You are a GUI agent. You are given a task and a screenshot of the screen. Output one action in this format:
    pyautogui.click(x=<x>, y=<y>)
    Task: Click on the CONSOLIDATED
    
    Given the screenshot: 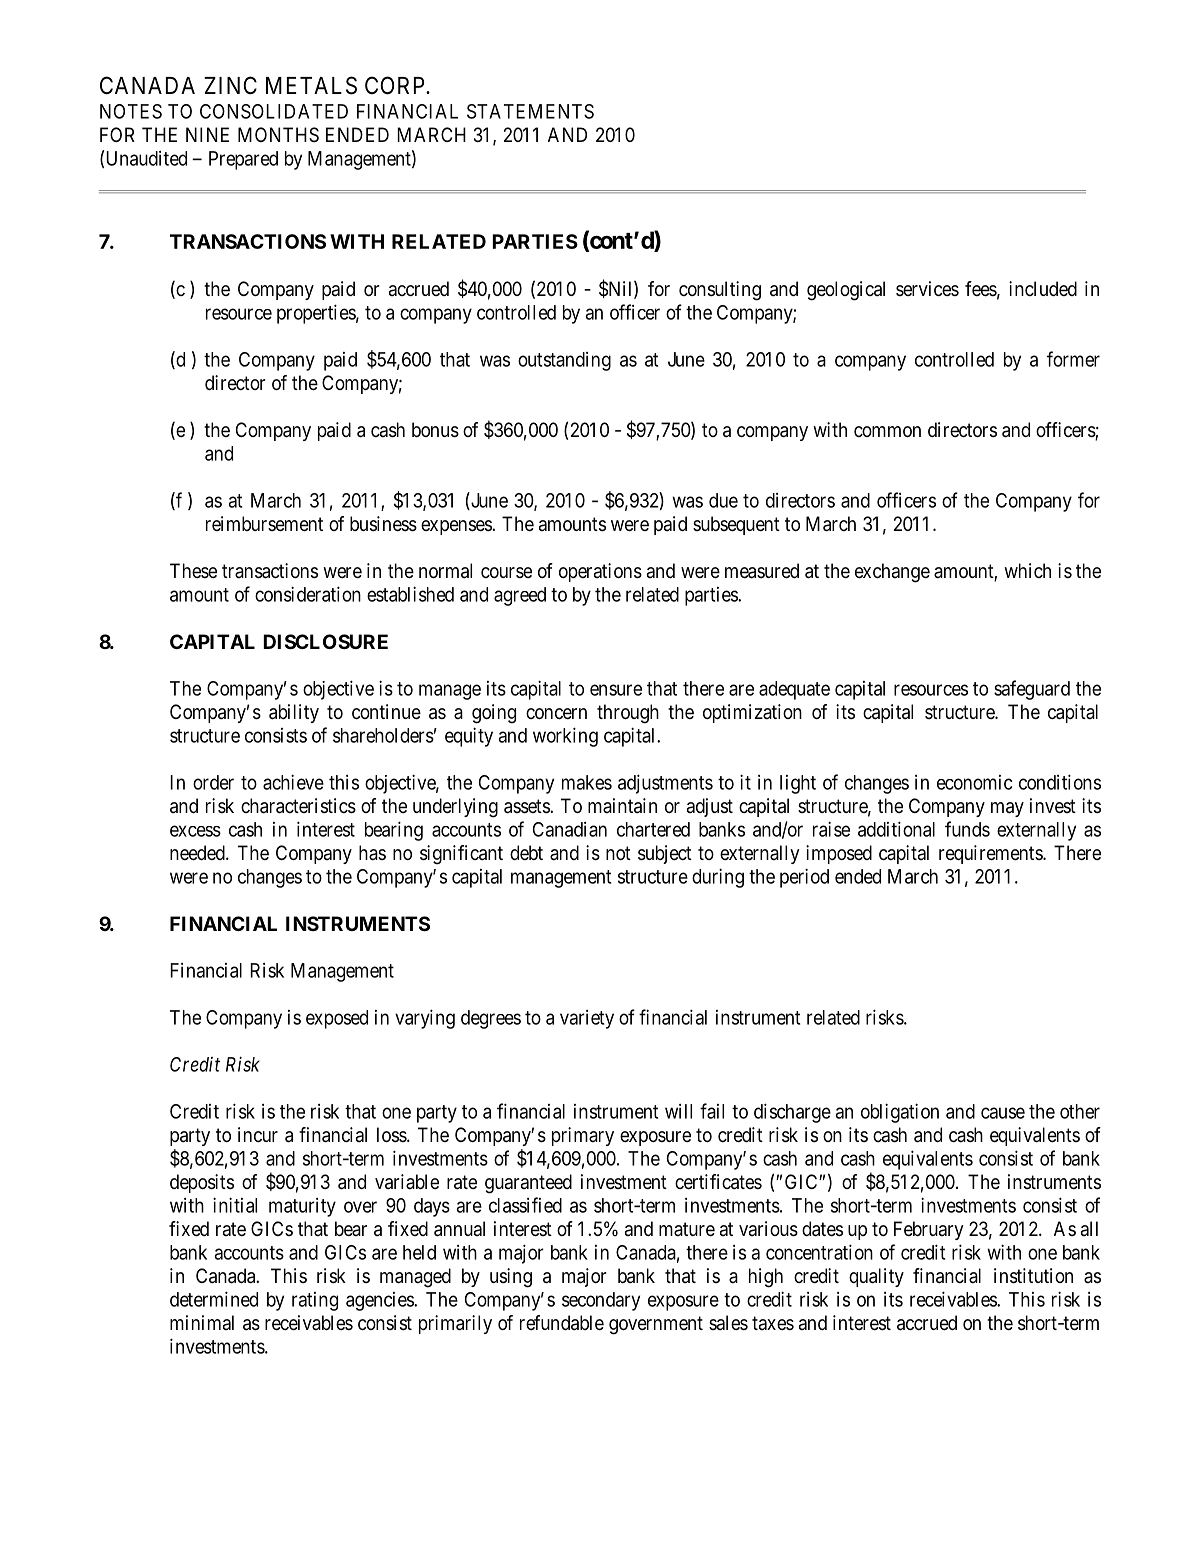 What is the action you would take?
    pyautogui.click(x=274, y=111)
